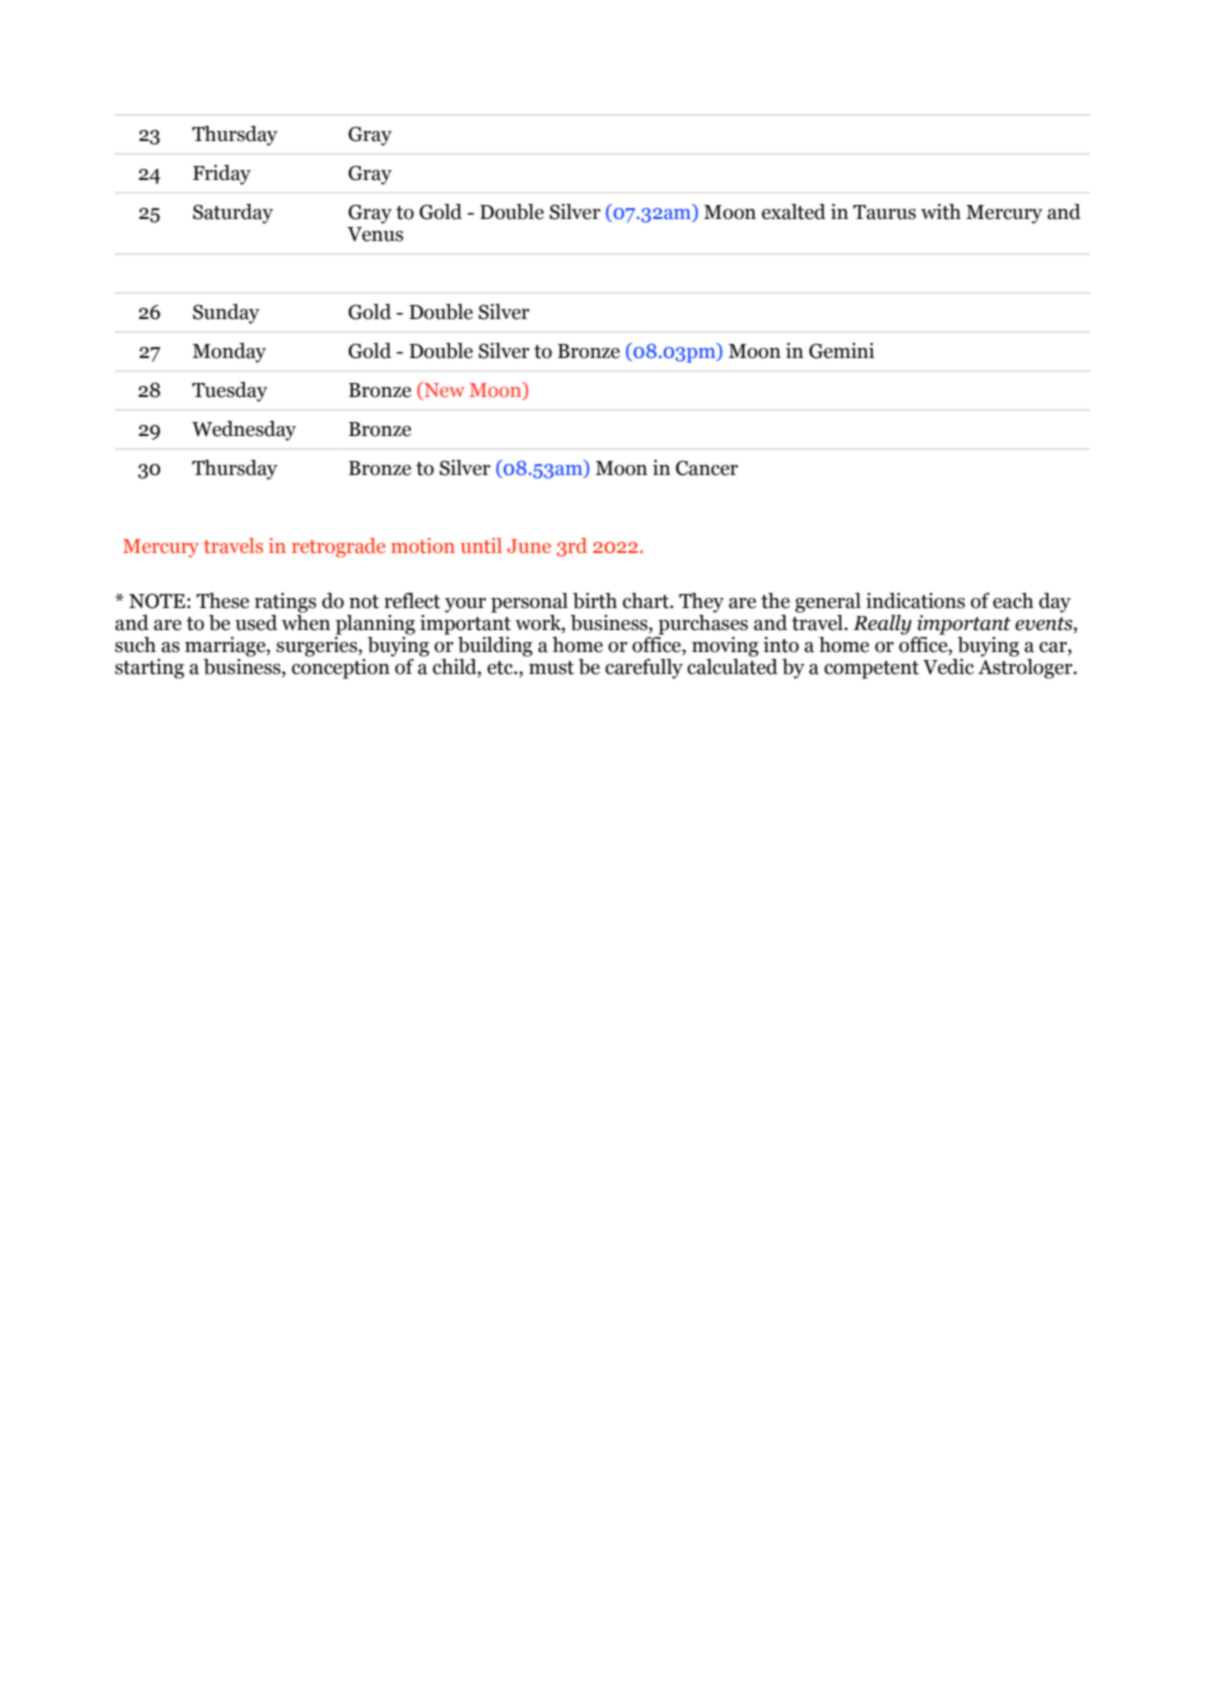 This page has width=1206, height=1705. I want to click on June, so click(529, 546).
